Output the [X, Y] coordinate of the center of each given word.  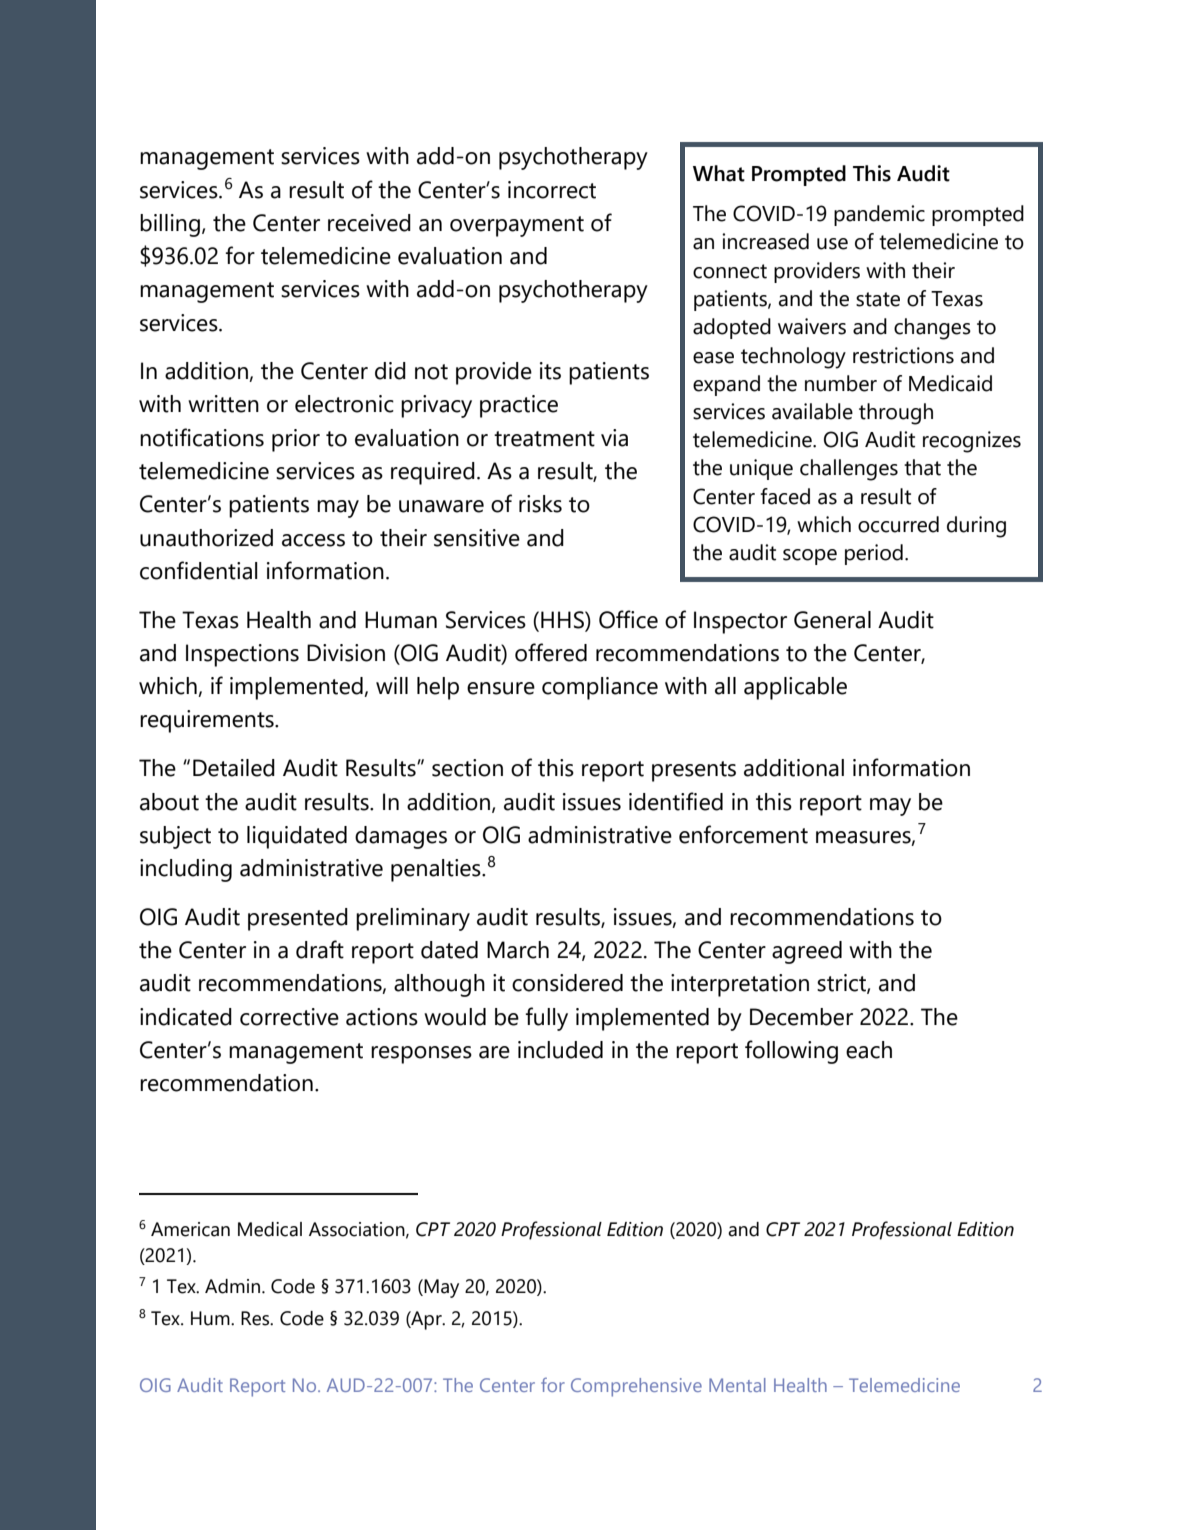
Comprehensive [636, 1387]
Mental [737, 1385]
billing [170, 225]
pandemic [879, 215]
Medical [270, 1229]
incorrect [552, 190]
